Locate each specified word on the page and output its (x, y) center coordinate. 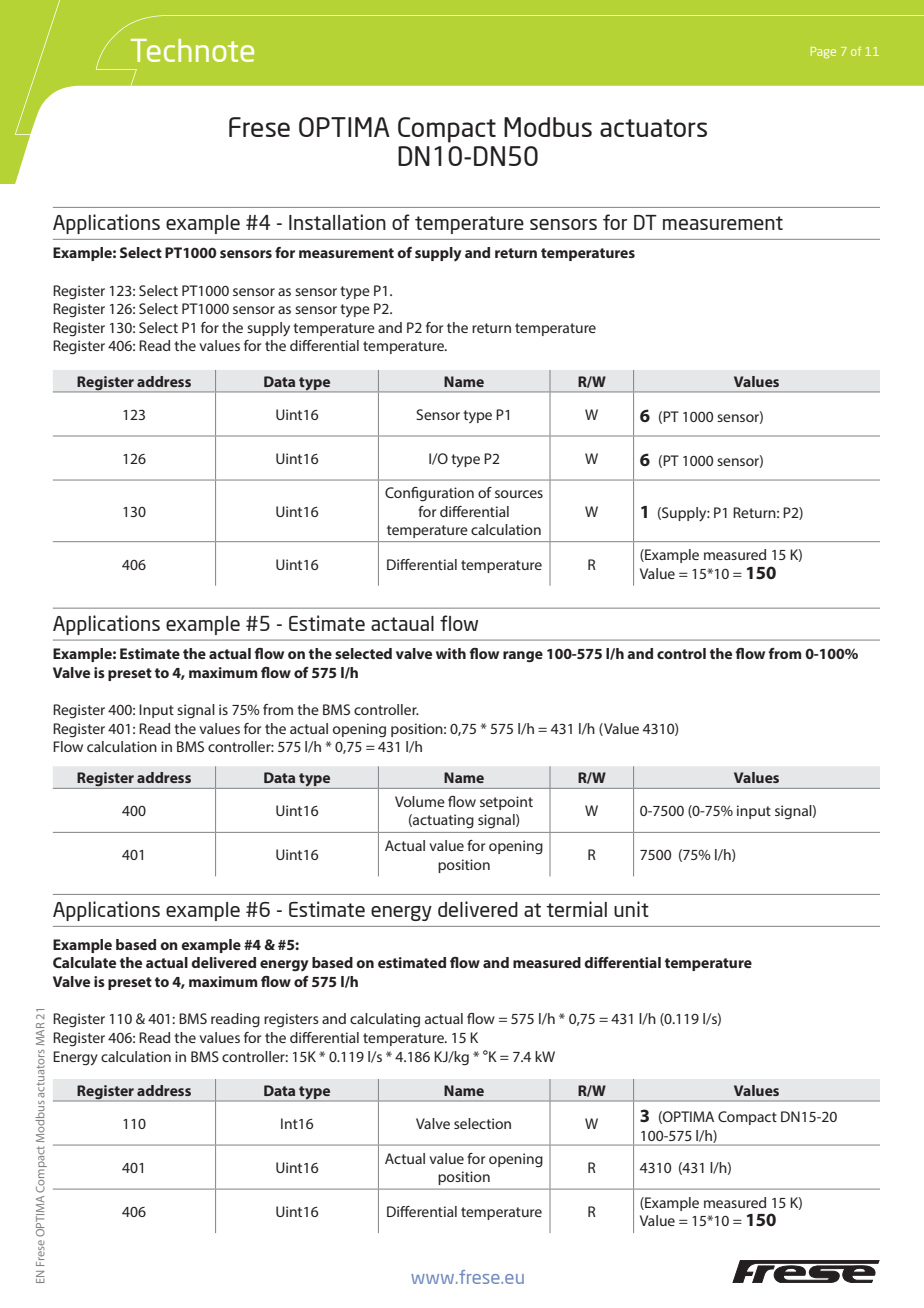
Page (823, 53)
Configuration (429, 494)
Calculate (84, 962)
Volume (420, 801)
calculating (385, 1020)
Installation (337, 222)
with (451, 653)
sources (519, 494)
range (523, 657)
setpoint (506, 803)
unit (631, 909)
